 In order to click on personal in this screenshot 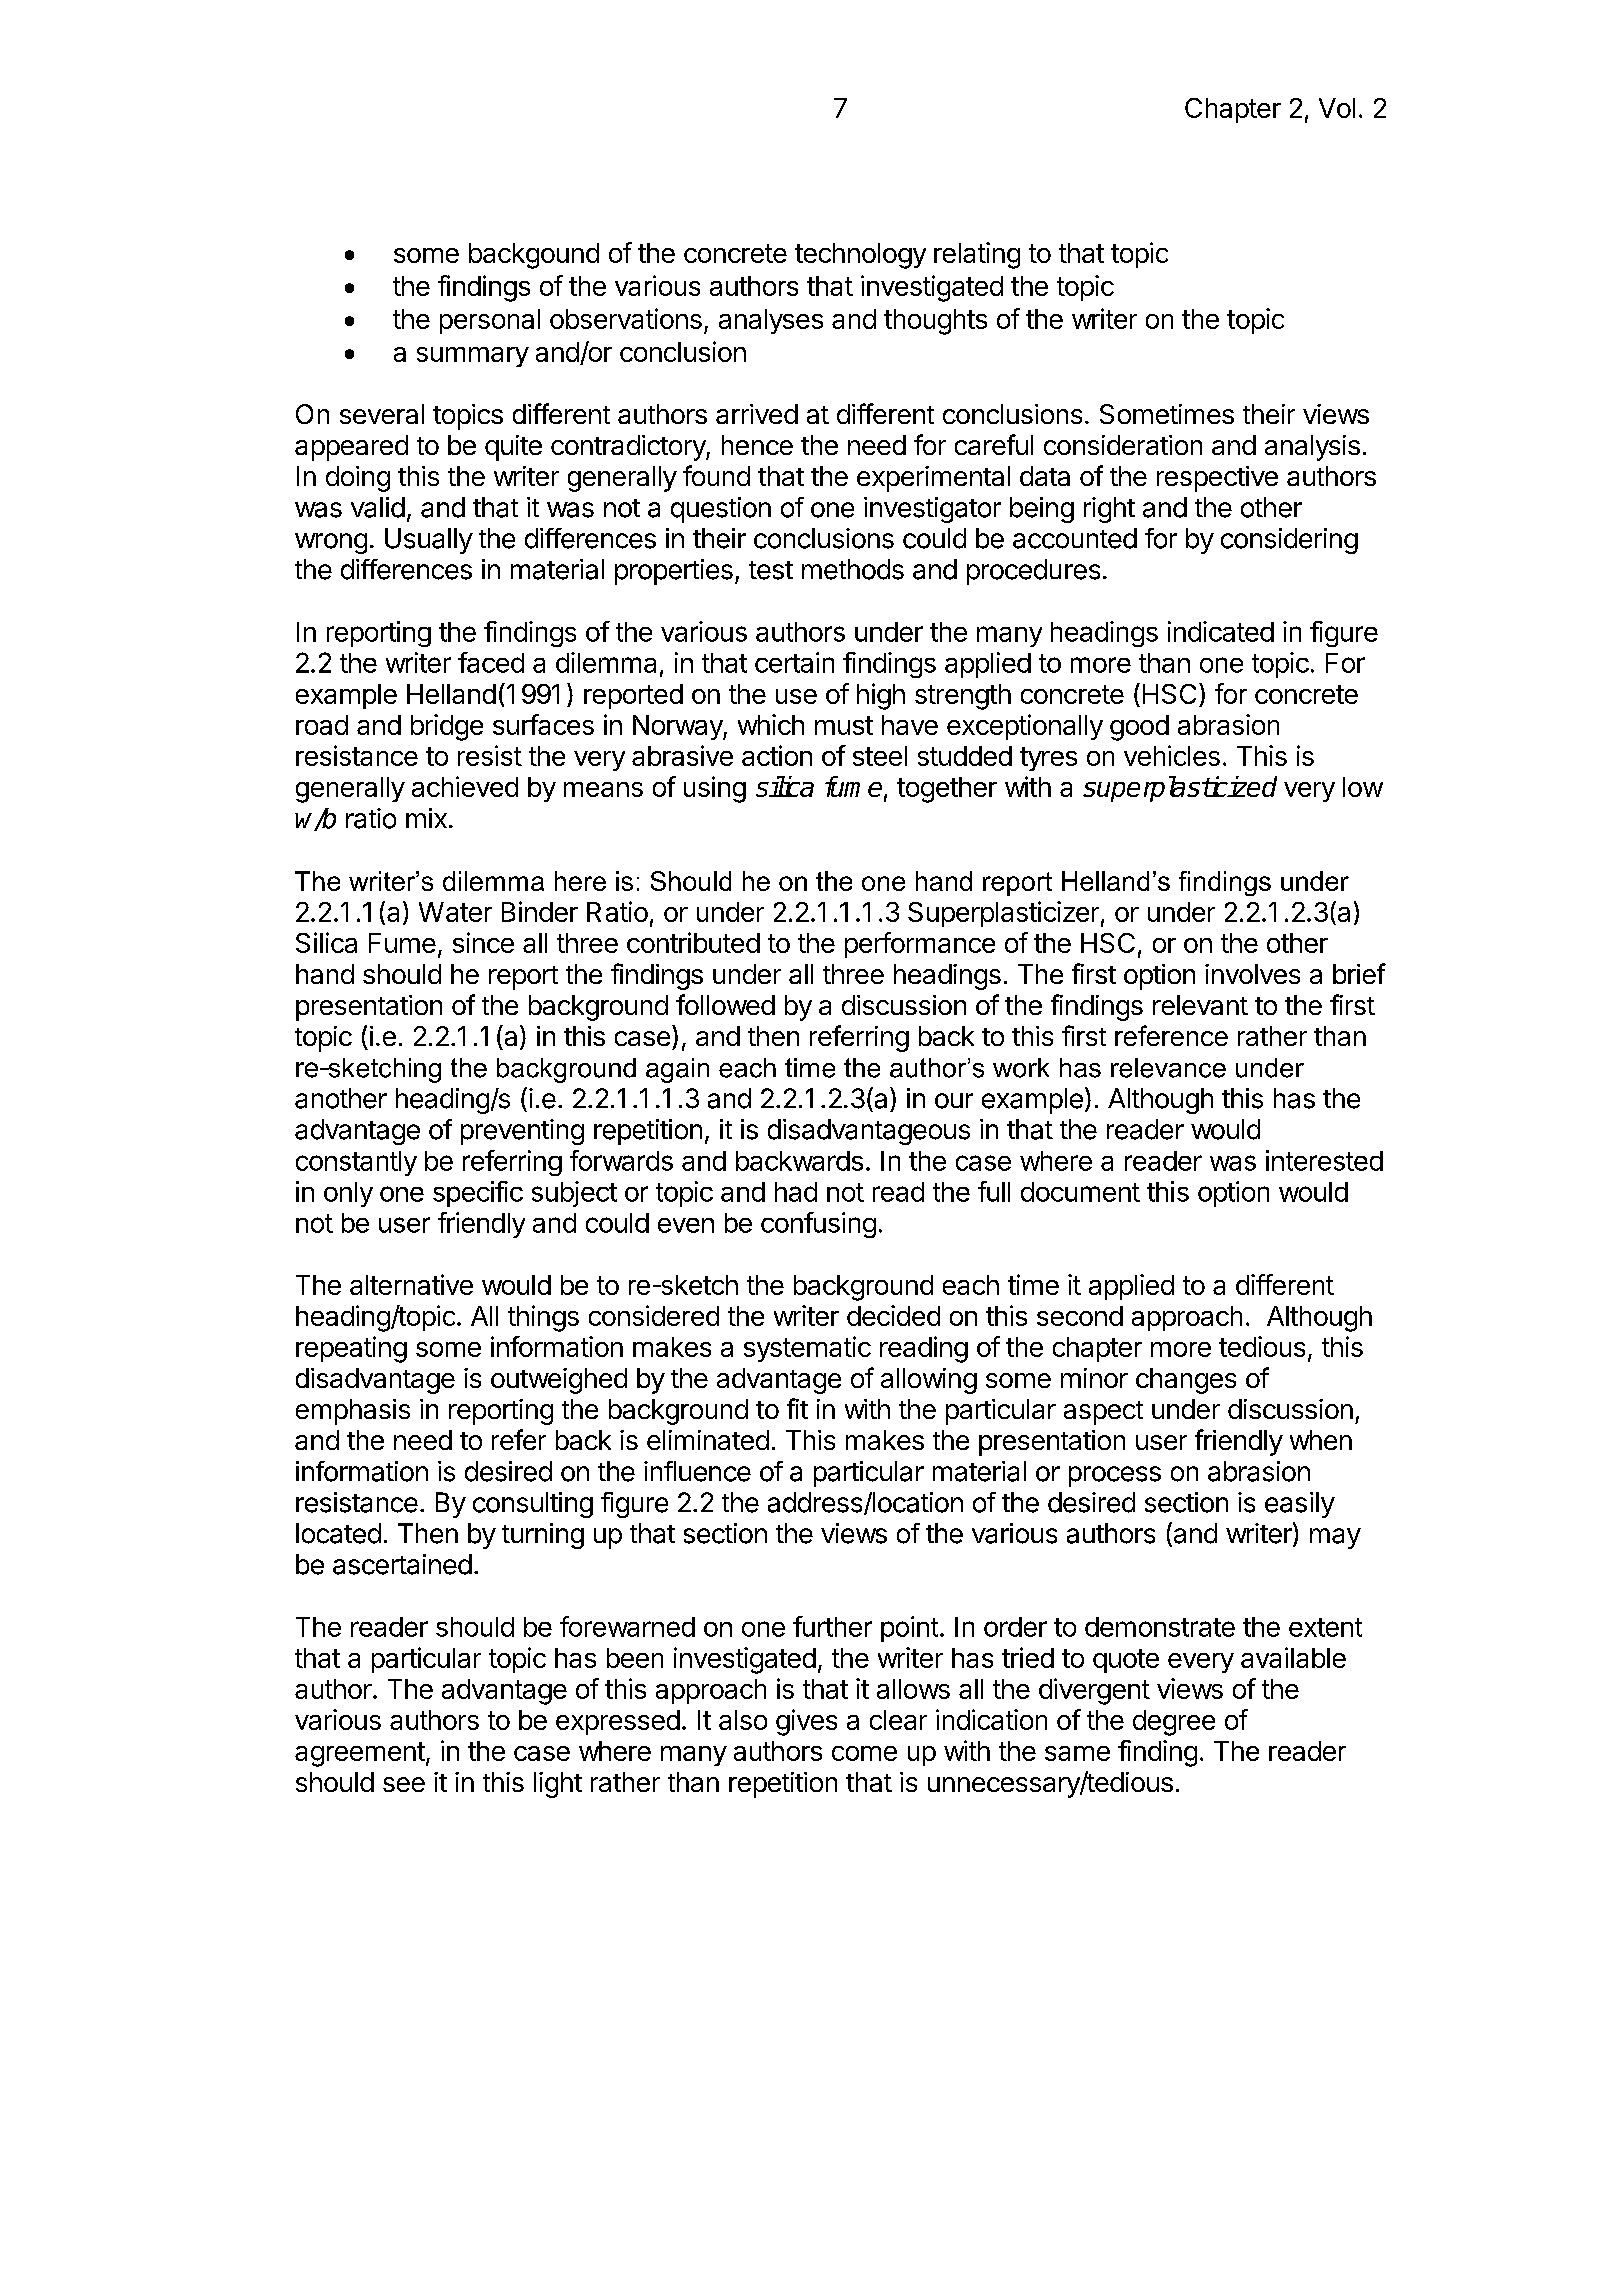, I will do `click(490, 321)`.
